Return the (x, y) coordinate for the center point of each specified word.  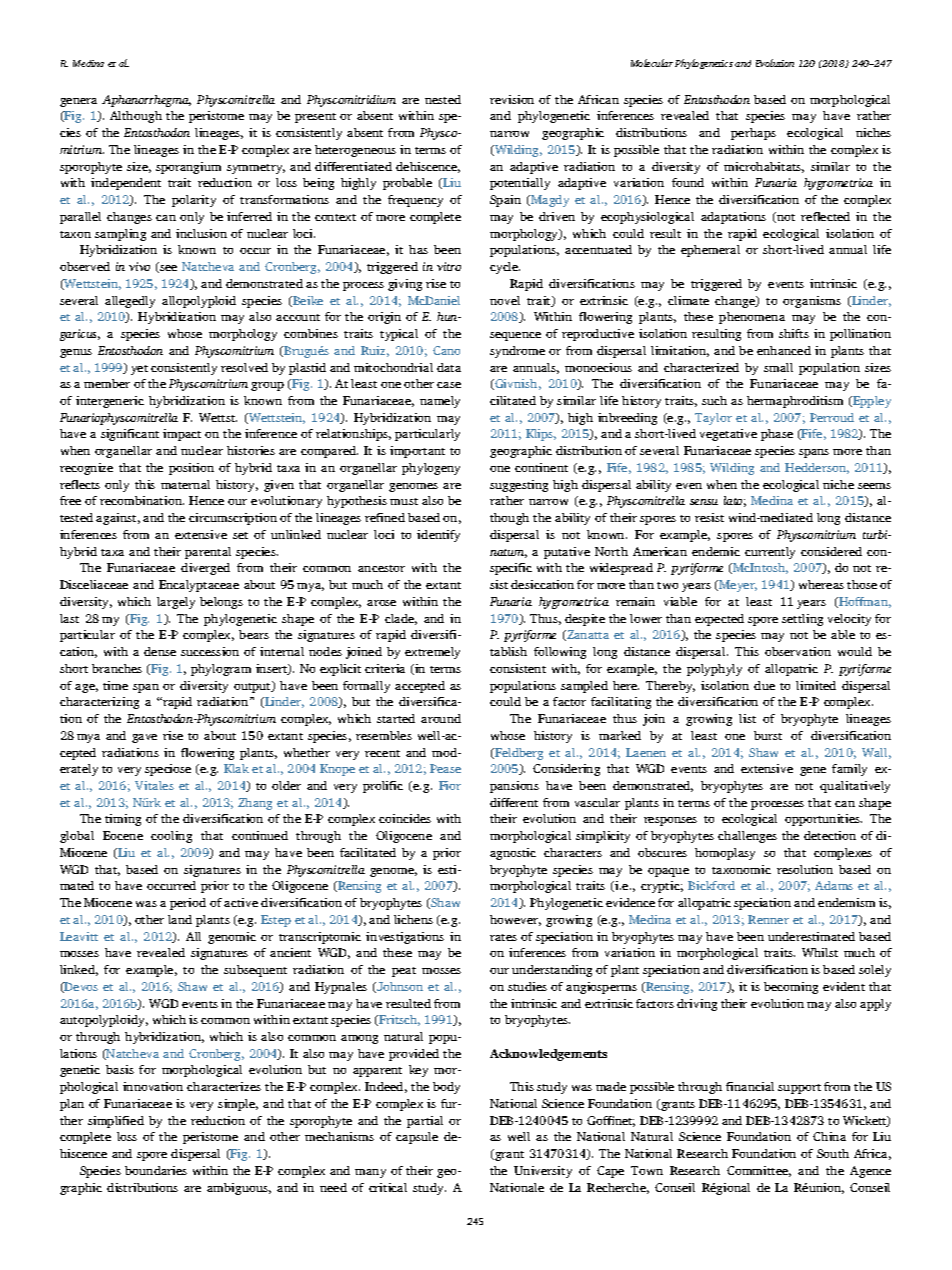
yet (139, 370)
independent (126, 184)
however (515, 920)
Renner (768, 919)
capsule (417, 1138)
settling (802, 620)
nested (443, 99)
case (449, 385)
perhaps (753, 134)
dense (160, 651)
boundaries (156, 1170)
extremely (432, 653)
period (188, 904)
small (778, 367)
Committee (759, 1171)
